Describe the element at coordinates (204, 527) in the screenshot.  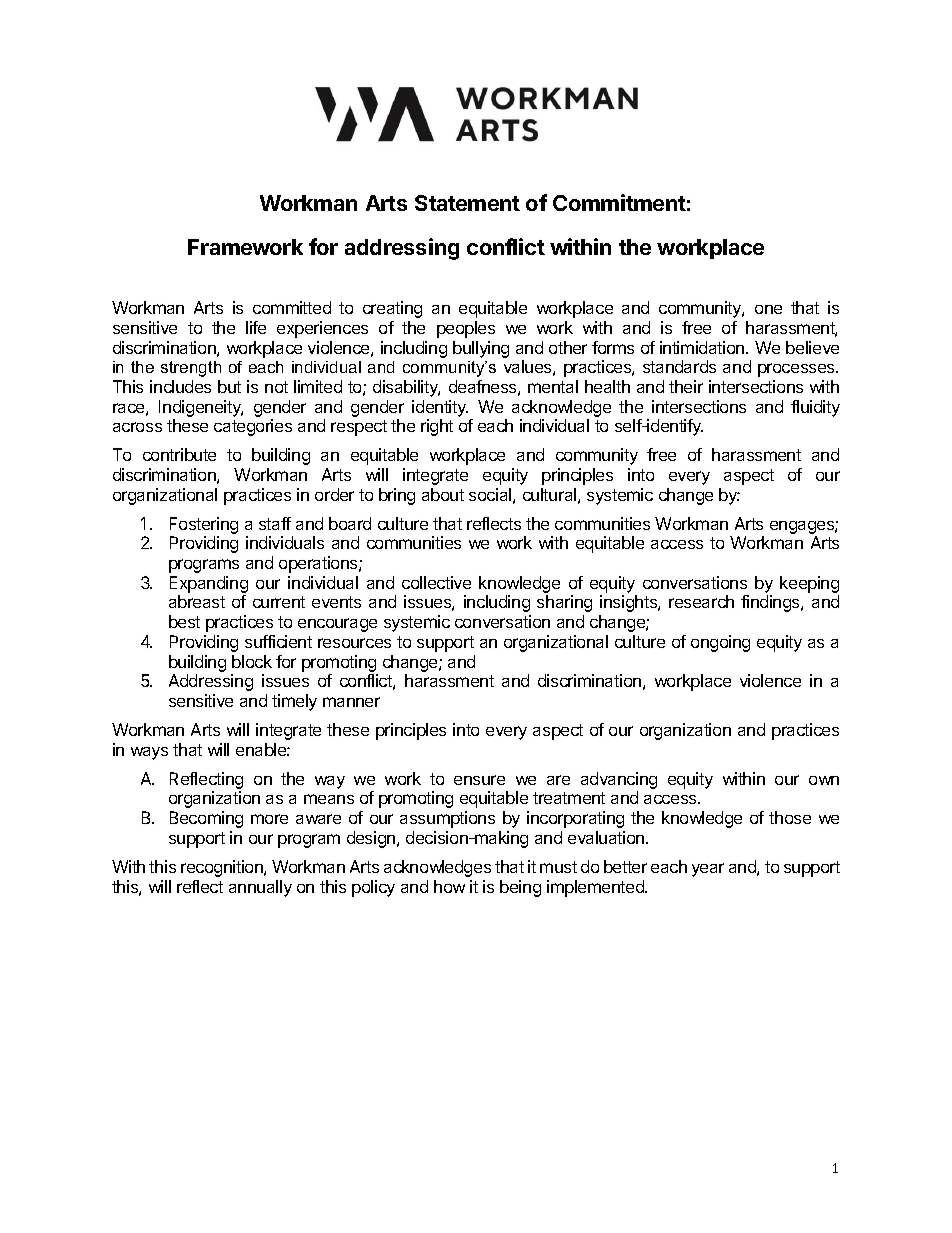
I see `Fostering` at that location.
